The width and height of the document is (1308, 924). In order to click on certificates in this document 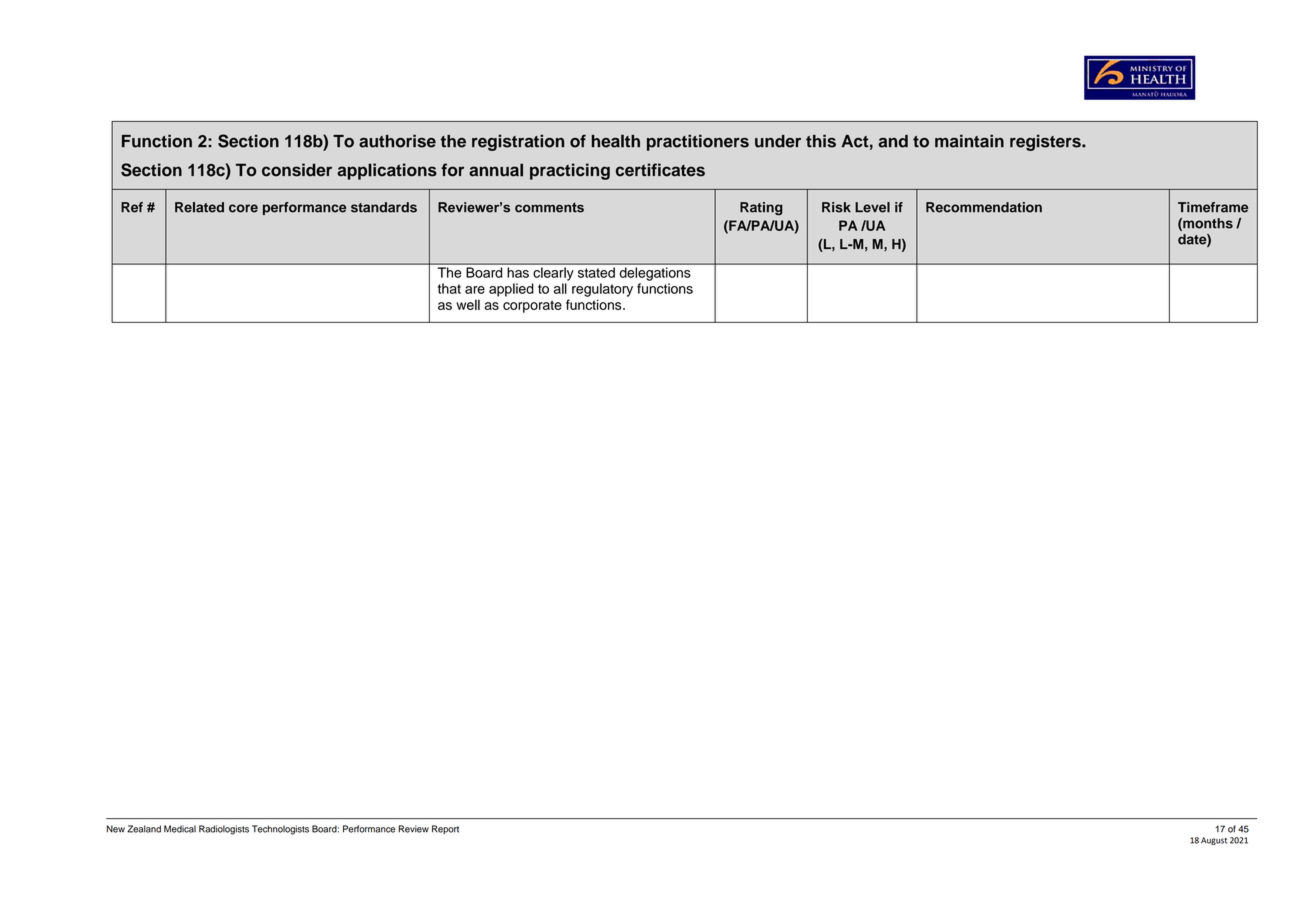, I will do `click(660, 170)`.
